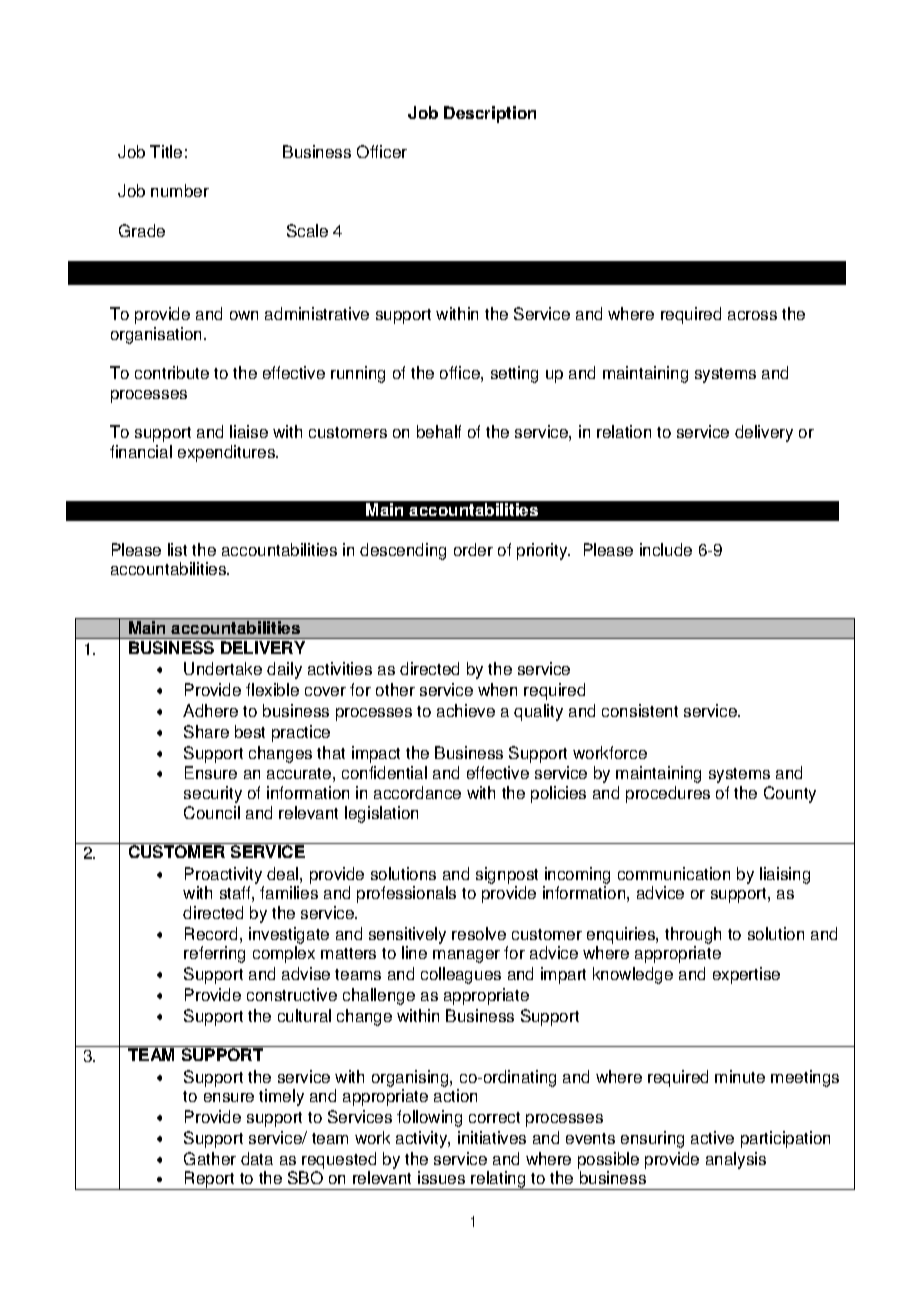 Image resolution: width=924 pixels, height=1308 pixels. I want to click on Title, so click(166, 151).
